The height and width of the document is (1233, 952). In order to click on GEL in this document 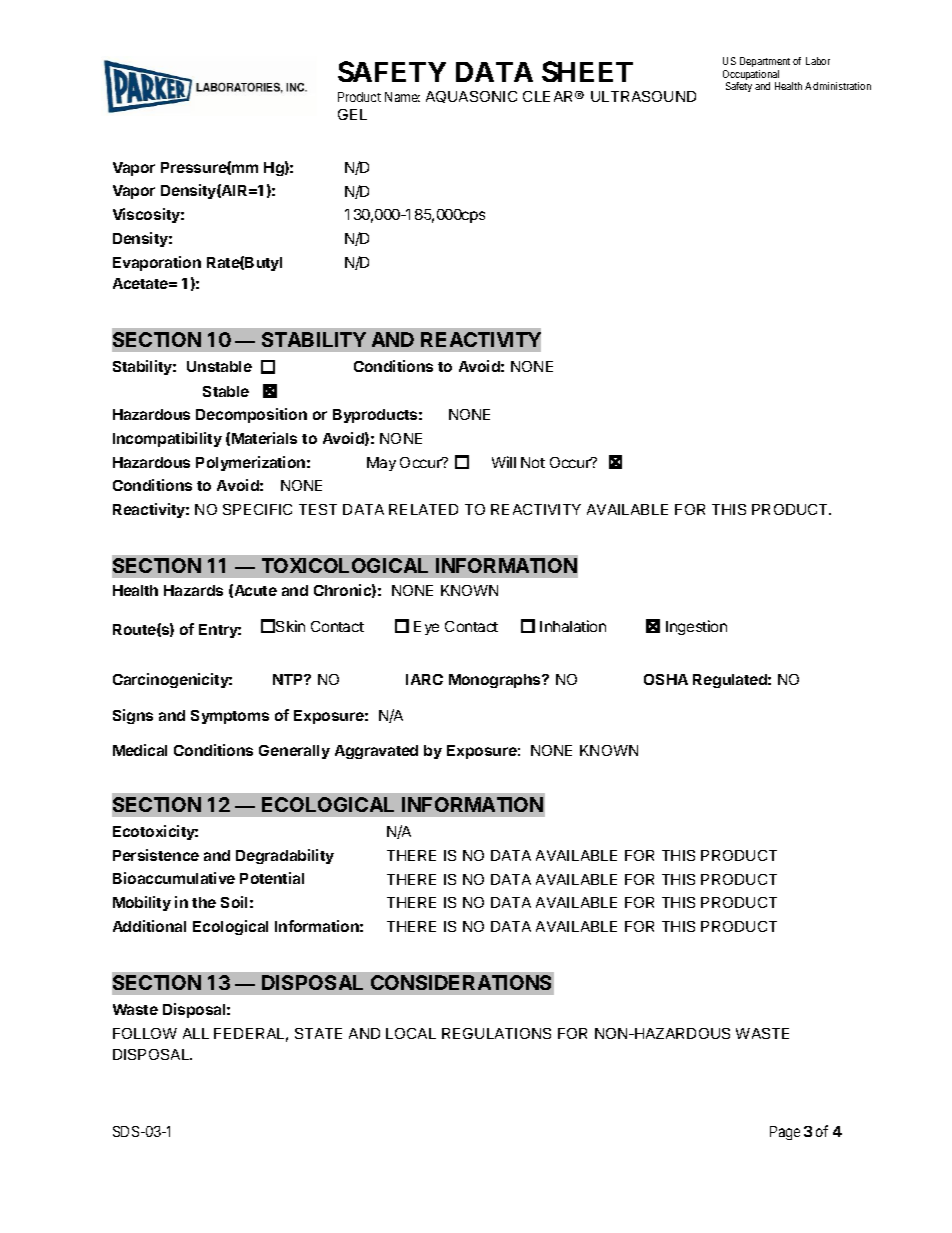, I will do `click(352, 114)`.
